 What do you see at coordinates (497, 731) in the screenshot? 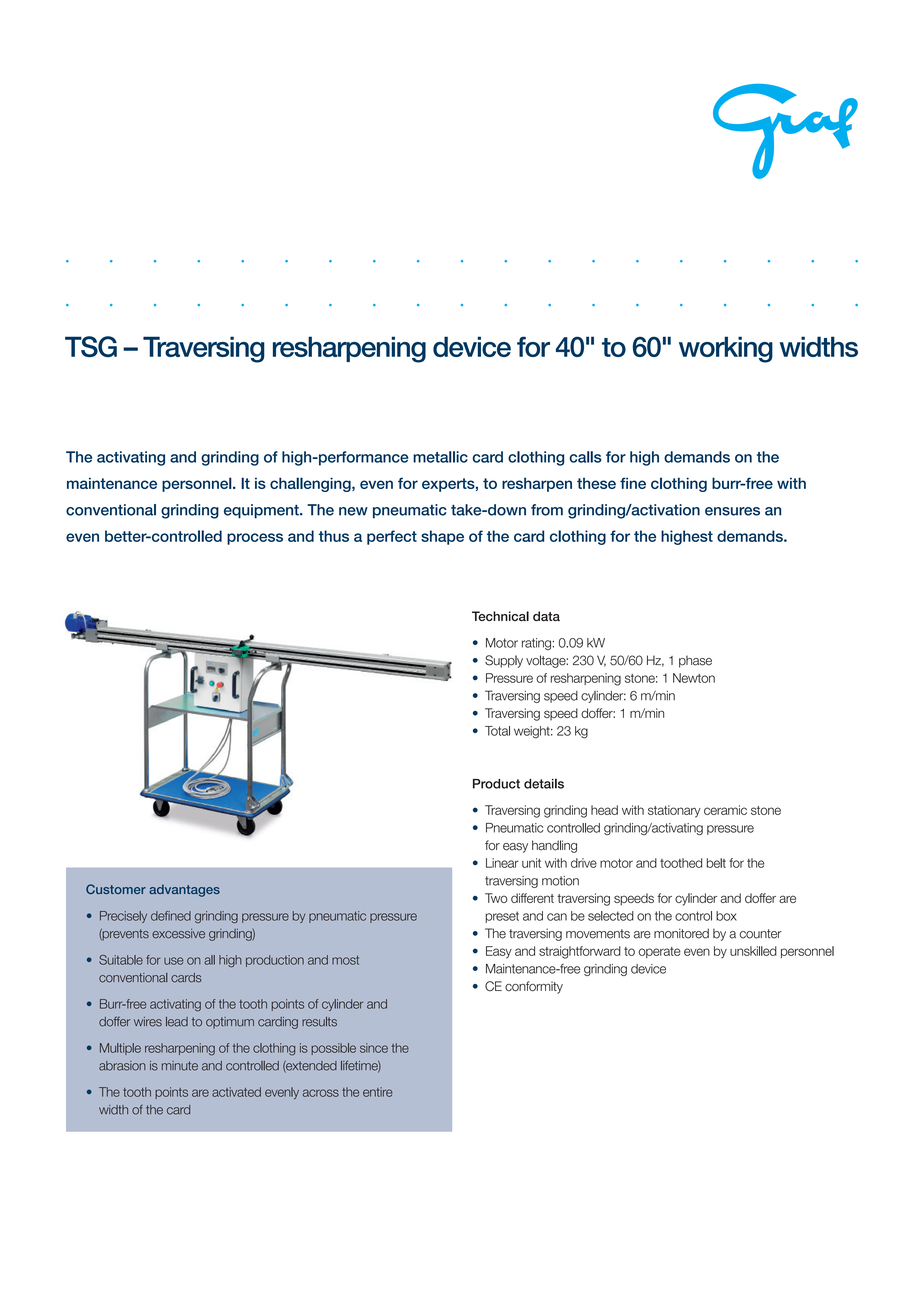
I see `Total` at bounding box center [497, 731].
